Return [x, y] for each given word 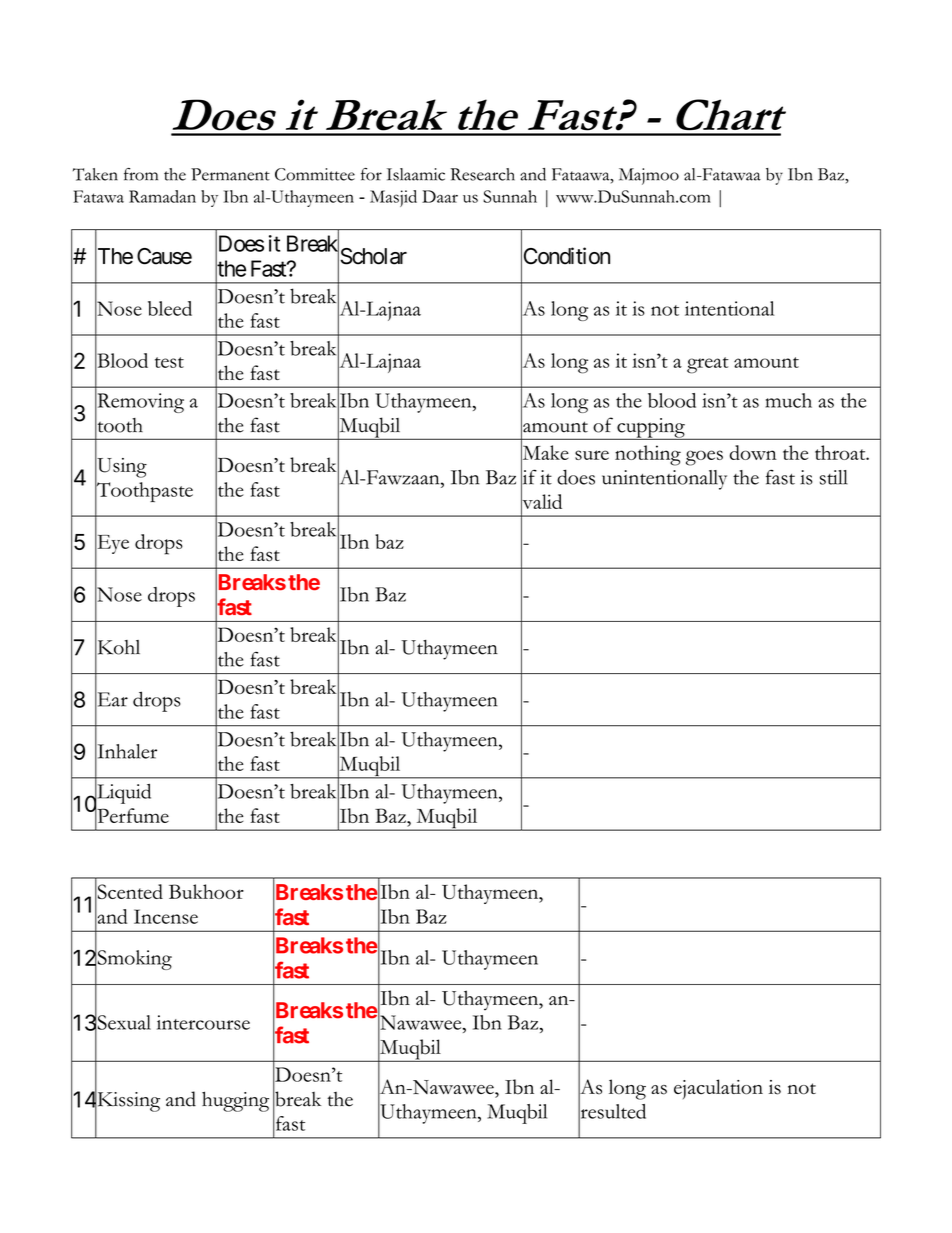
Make [545, 452]
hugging [235, 1101]
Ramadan [162, 196]
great [708, 365]
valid [541, 502]
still [834, 477]
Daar [440, 196]
